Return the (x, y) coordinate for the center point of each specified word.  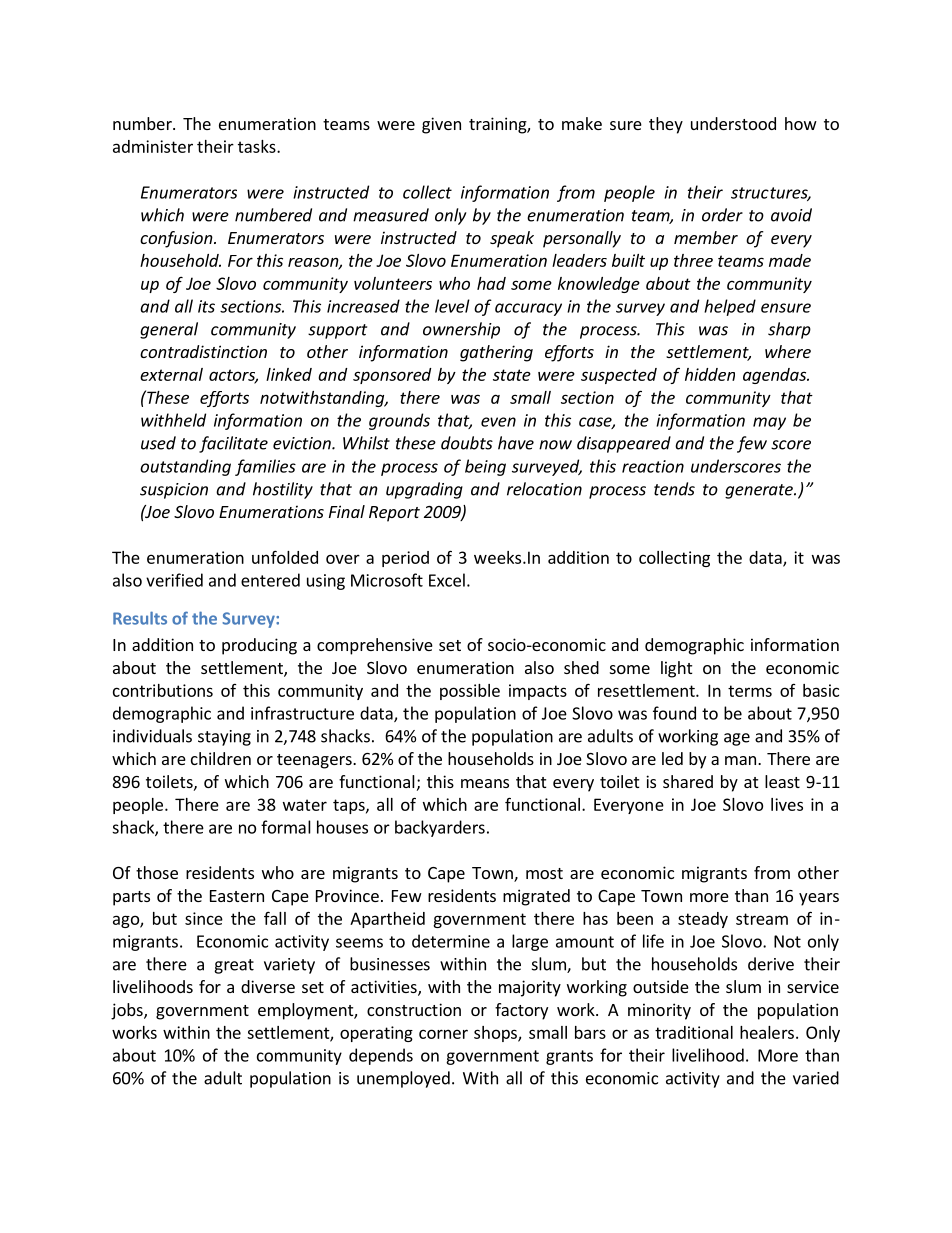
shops (496, 1034)
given (441, 125)
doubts (467, 443)
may (769, 423)
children (221, 758)
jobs (128, 1011)
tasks (258, 146)
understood (733, 123)
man (742, 760)
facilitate (233, 444)
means (485, 783)
